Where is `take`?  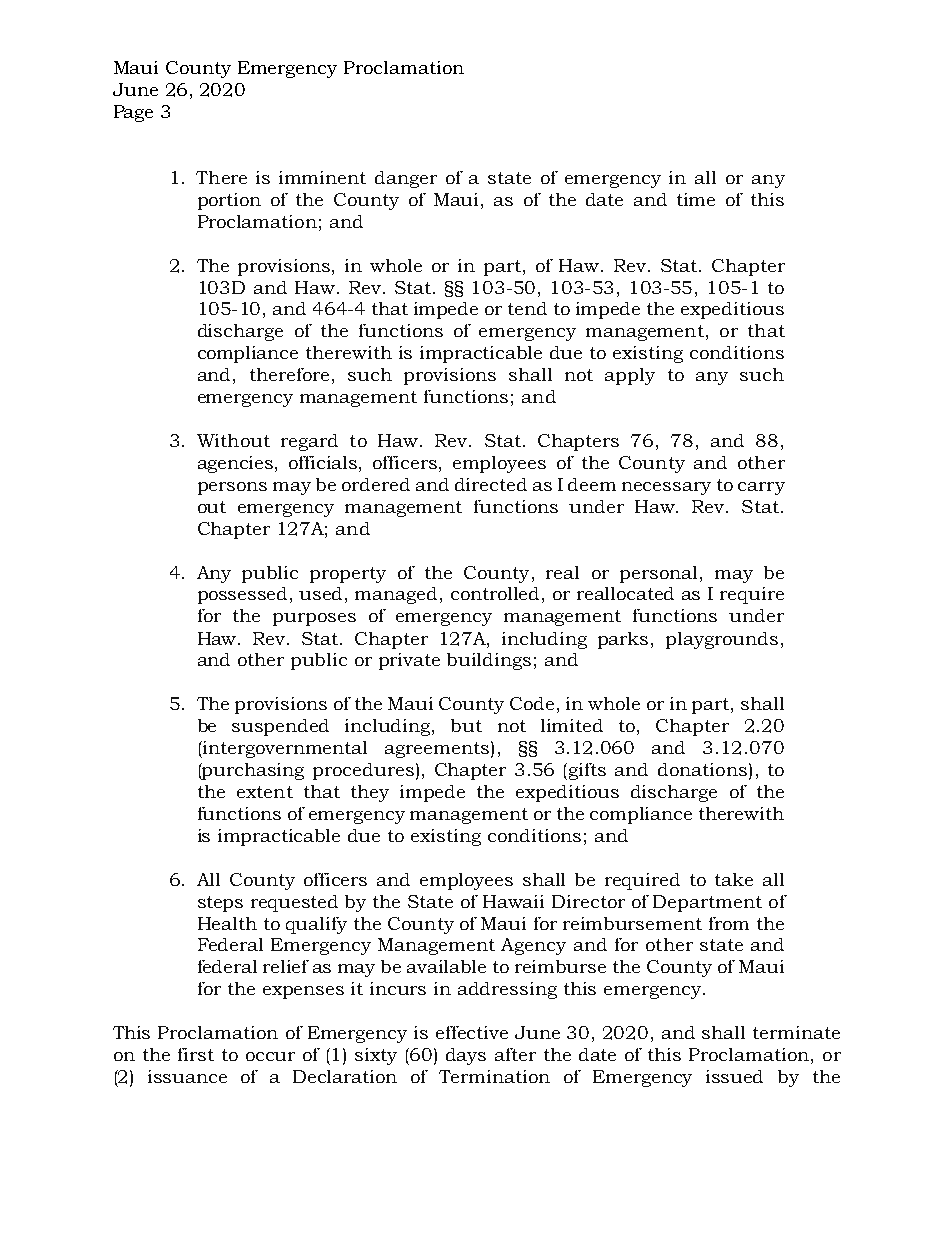
take is located at coordinates (734, 879).
